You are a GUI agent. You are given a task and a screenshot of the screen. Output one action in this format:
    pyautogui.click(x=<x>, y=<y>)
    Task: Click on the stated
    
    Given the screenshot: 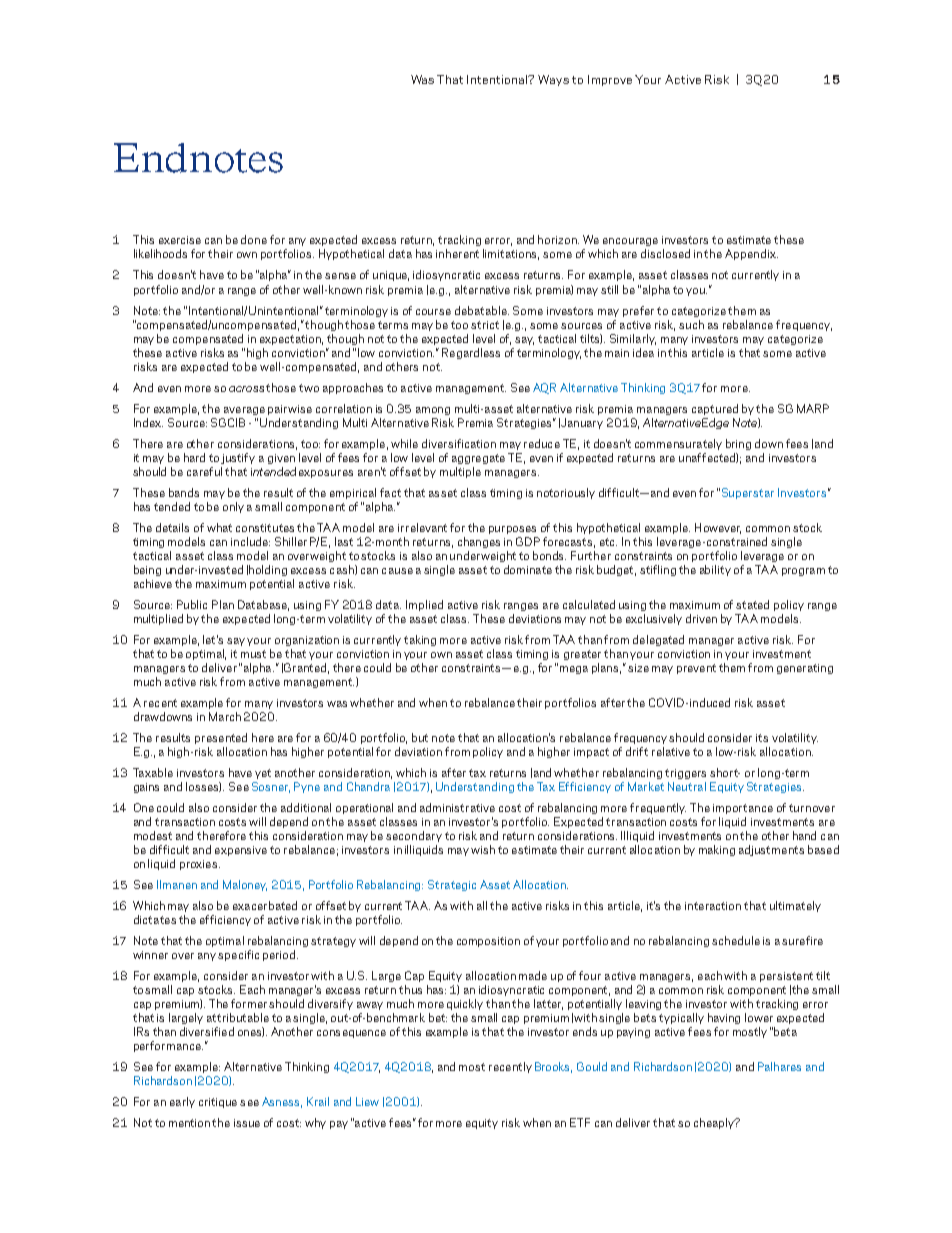 What is the action you would take?
    pyautogui.click(x=752, y=604)
